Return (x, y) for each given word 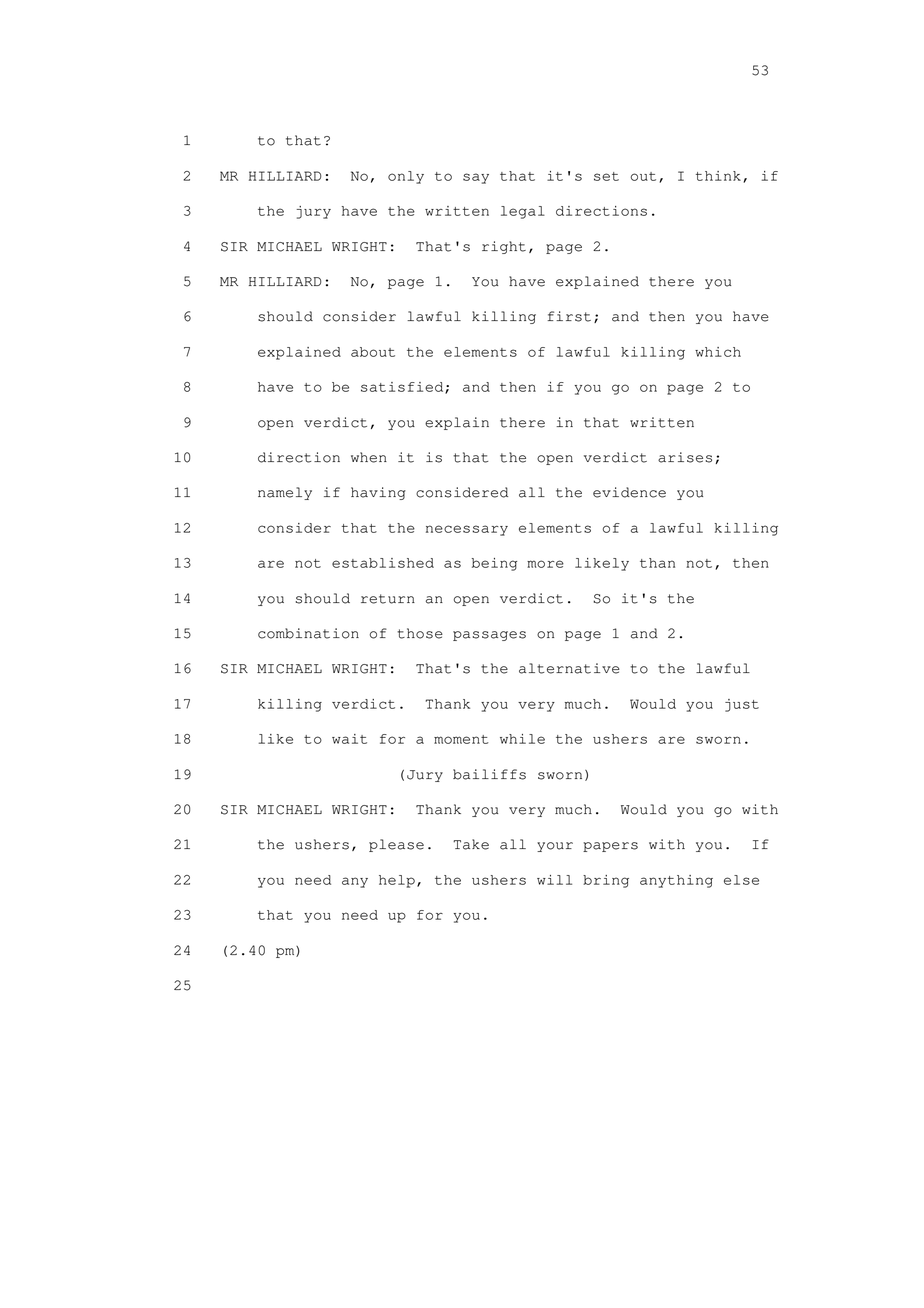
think (718, 176)
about (373, 352)
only (406, 177)
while (522, 739)
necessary (467, 530)
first (569, 316)
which (718, 352)
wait (349, 739)
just (742, 705)
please (396, 845)
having (378, 493)
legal (523, 212)
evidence (629, 492)
